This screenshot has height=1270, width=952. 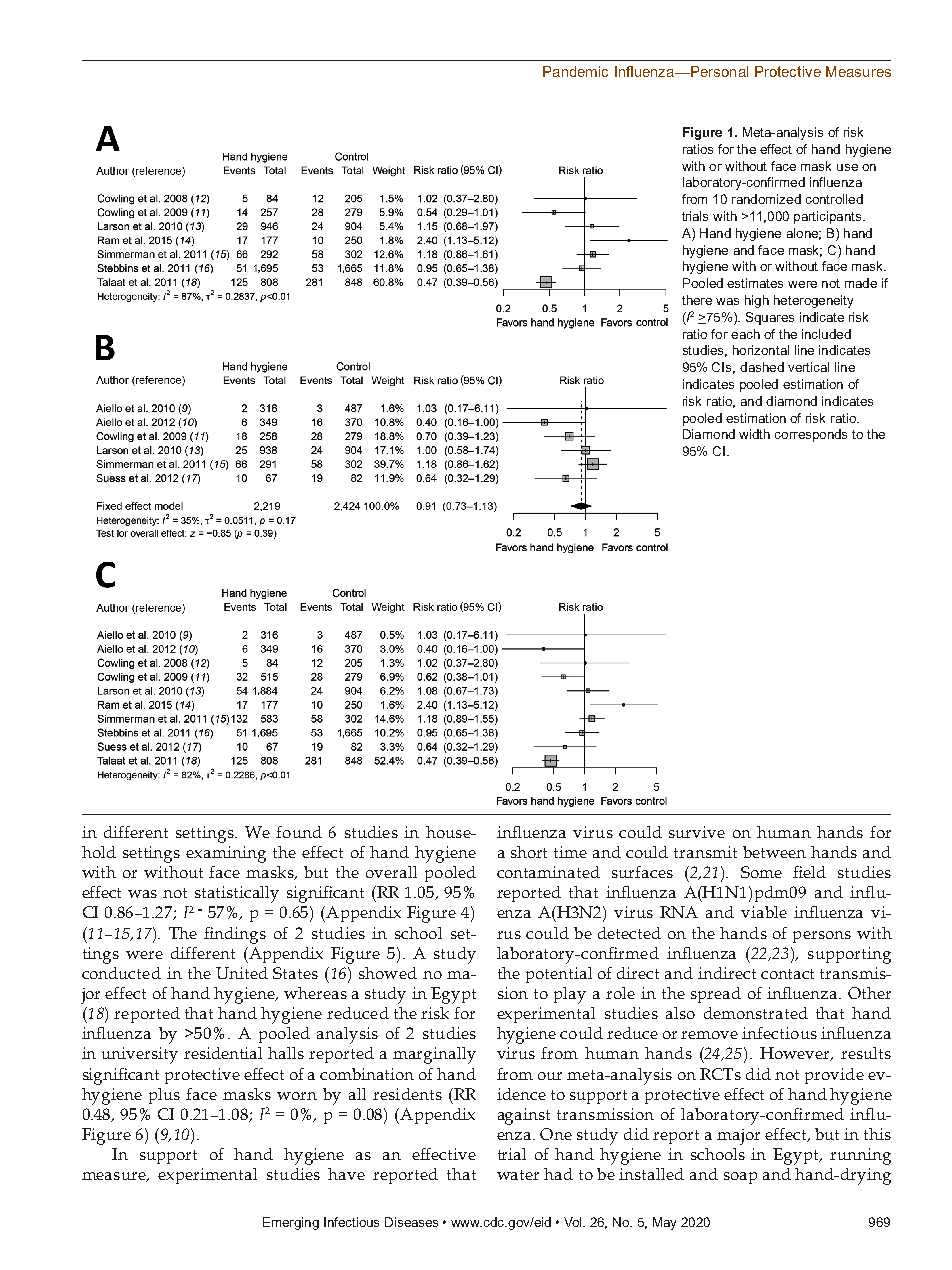 What do you see at coordinates (291, 1223) in the screenshot?
I see `Emerging` at bounding box center [291, 1223].
